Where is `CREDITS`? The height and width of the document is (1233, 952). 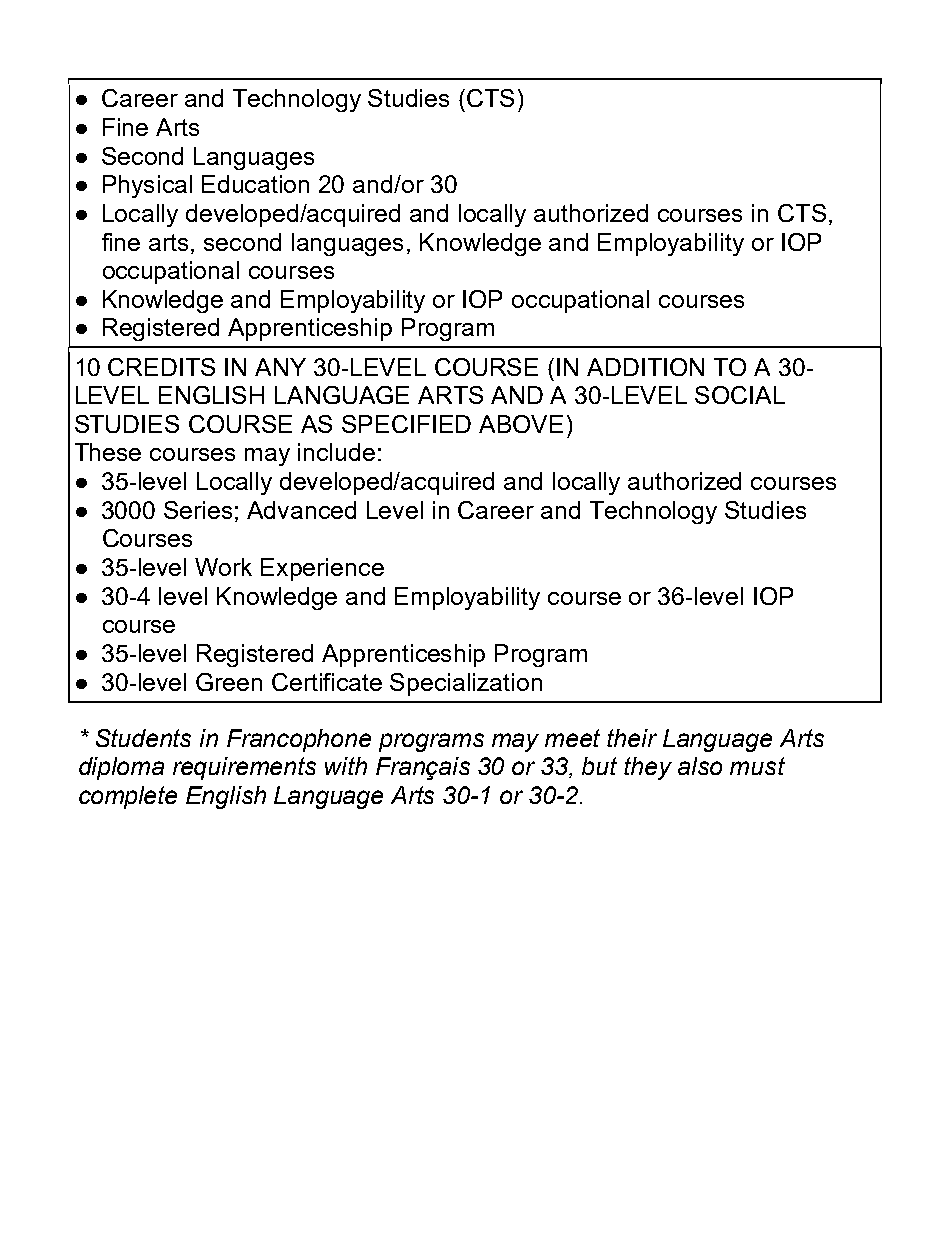 CREDITS is located at coordinates (161, 367).
